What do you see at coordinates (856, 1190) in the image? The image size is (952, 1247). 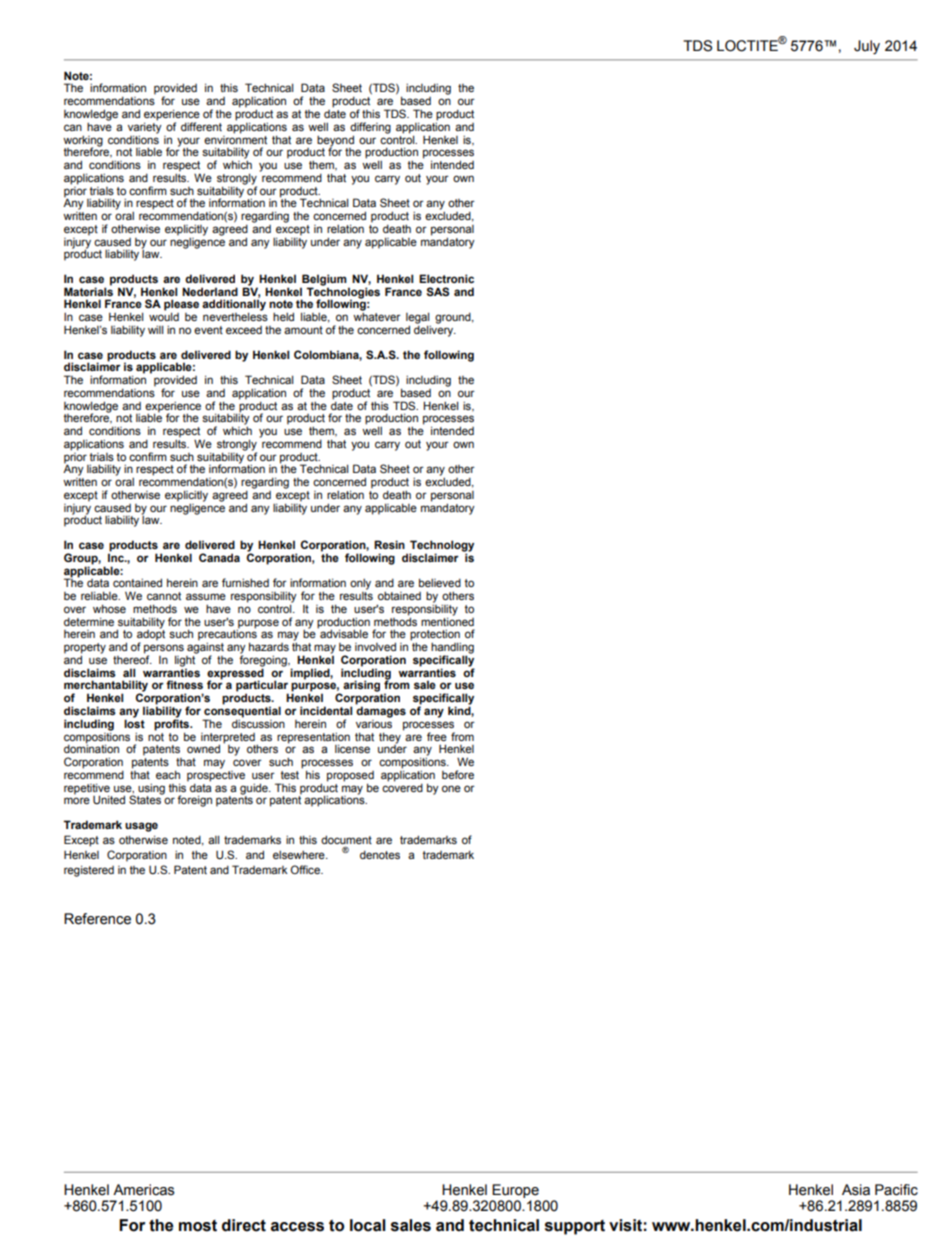 I see `Asia` at bounding box center [856, 1190].
